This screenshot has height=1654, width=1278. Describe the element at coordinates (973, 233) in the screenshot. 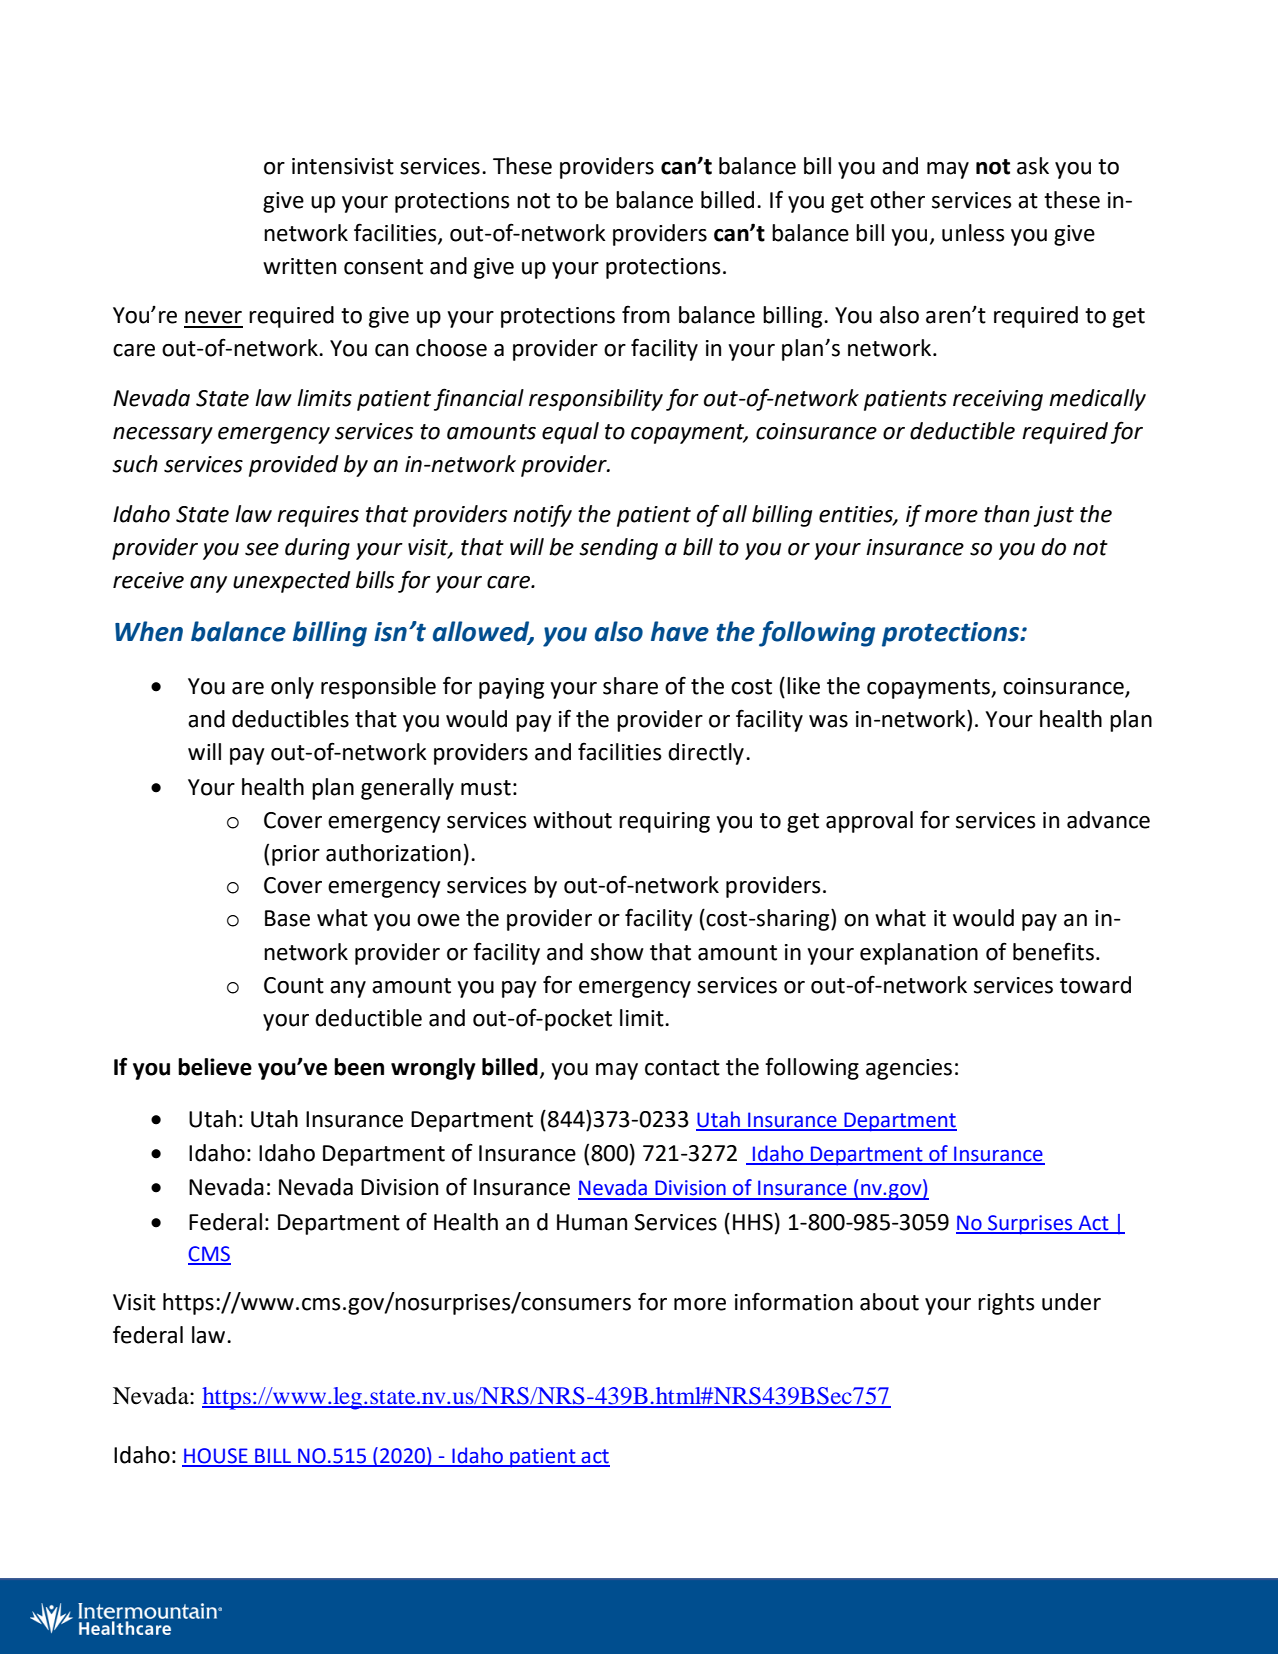

I see `unless` at that location.
